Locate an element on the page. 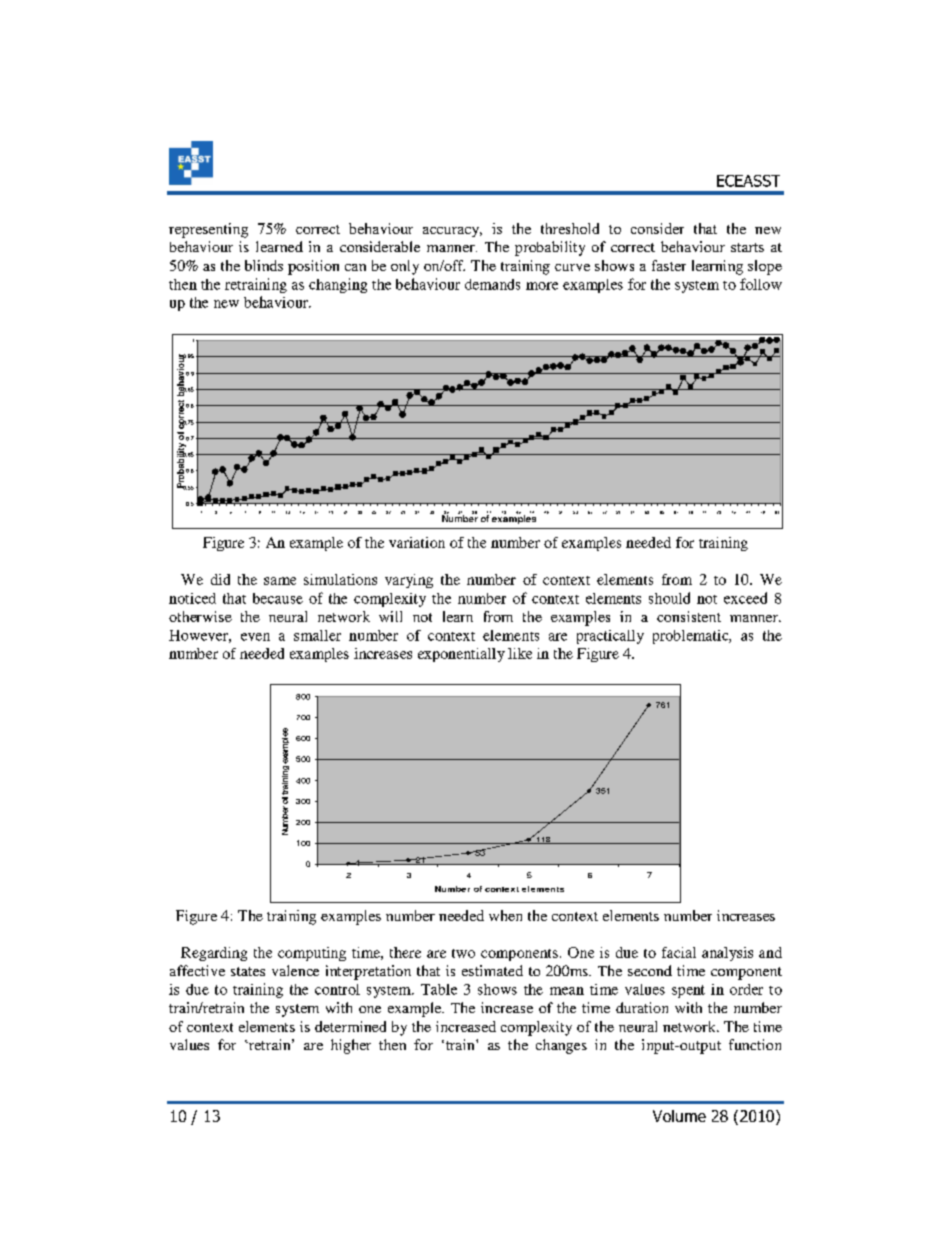 Image resolution: width=952 pixels, height=1233 pixels. when is located at coordinates (505, 915).
